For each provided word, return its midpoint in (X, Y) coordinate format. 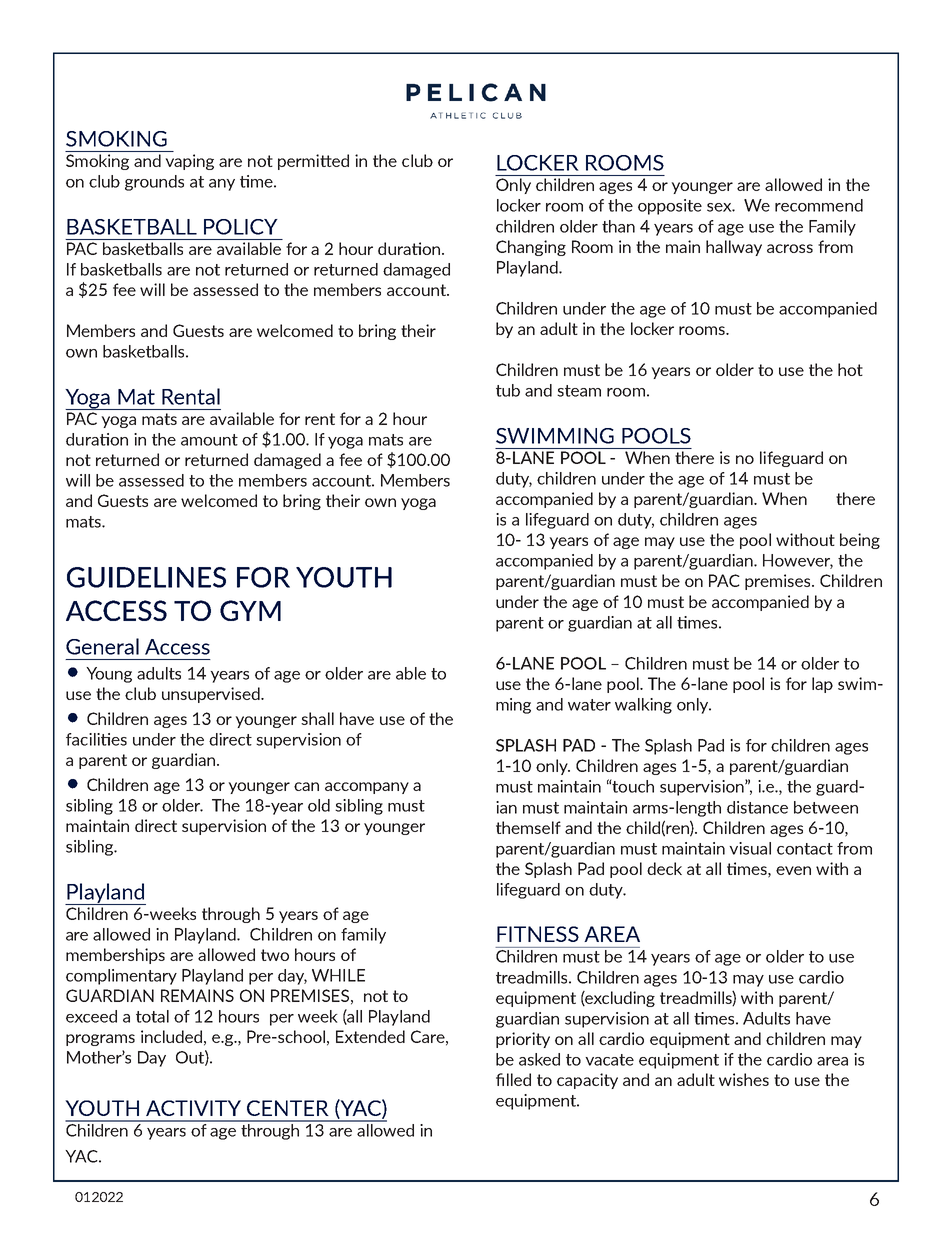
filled (513, 1079)
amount (209, 440)
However (798, 561)
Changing (531, 248)
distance (757, 807)
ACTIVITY (193, 1108)
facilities (96, 739)
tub (508, 390)
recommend (819, 205)
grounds (154, 183)
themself (528, 827)
